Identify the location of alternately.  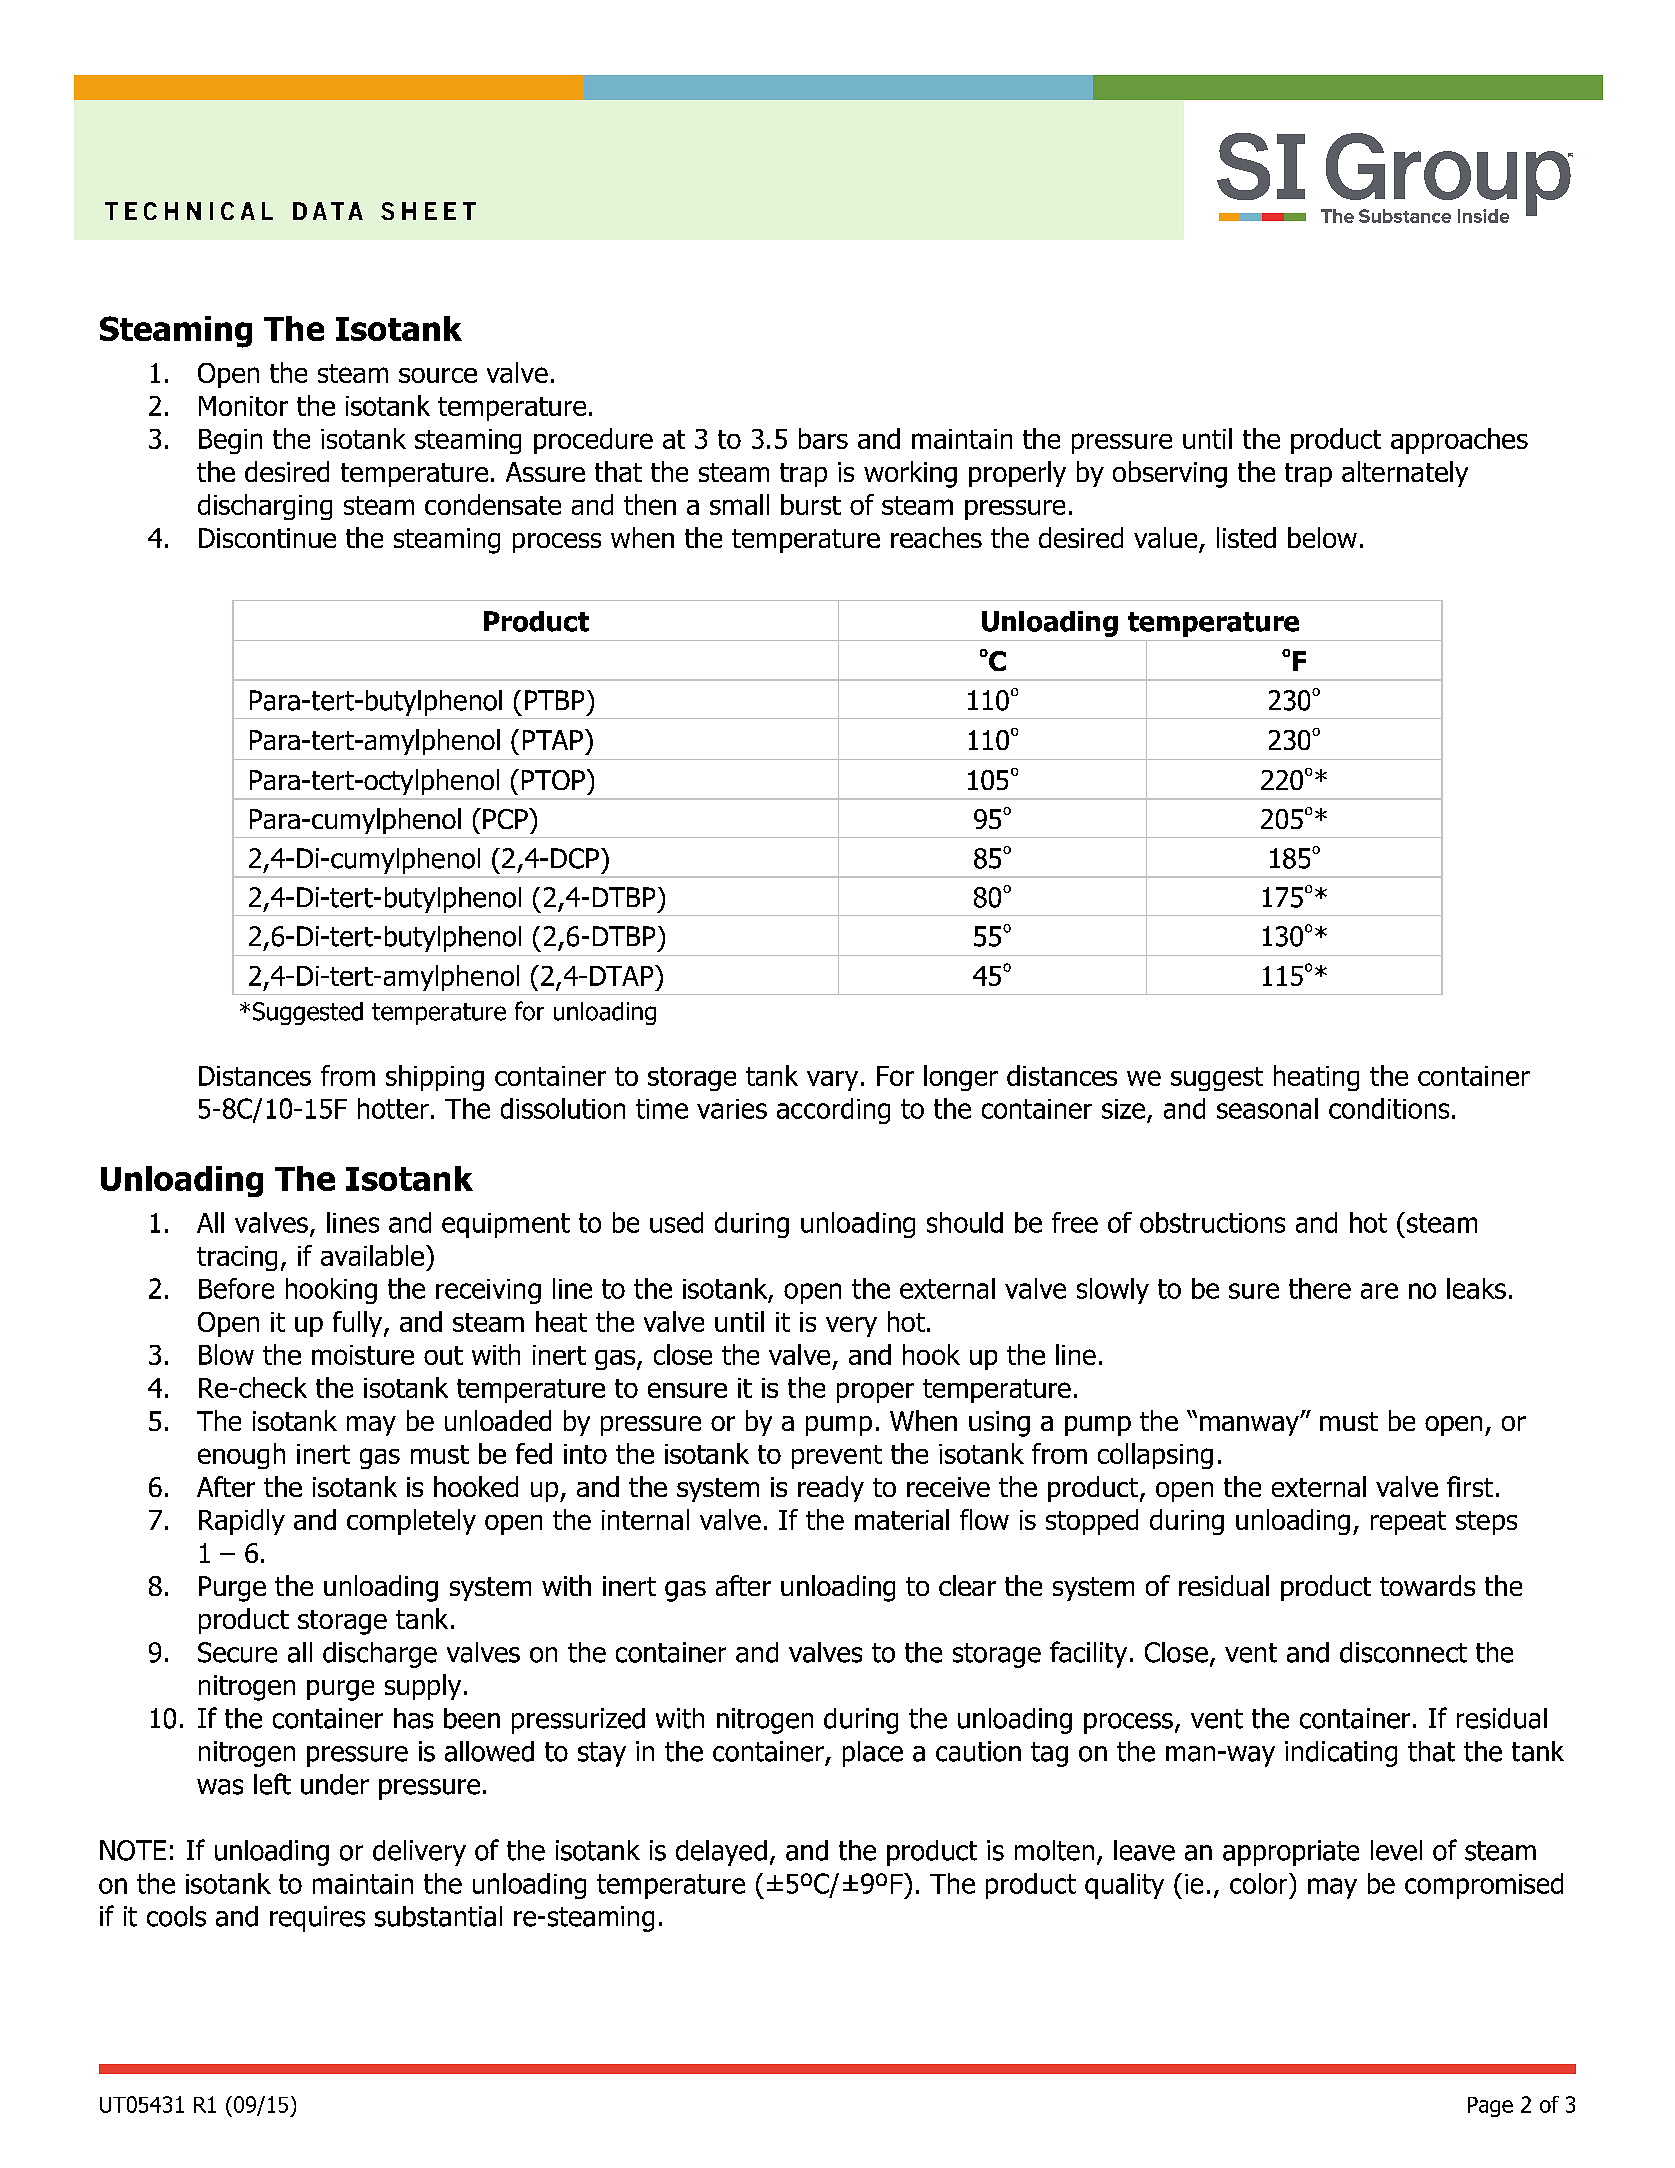
(1405, 474).
